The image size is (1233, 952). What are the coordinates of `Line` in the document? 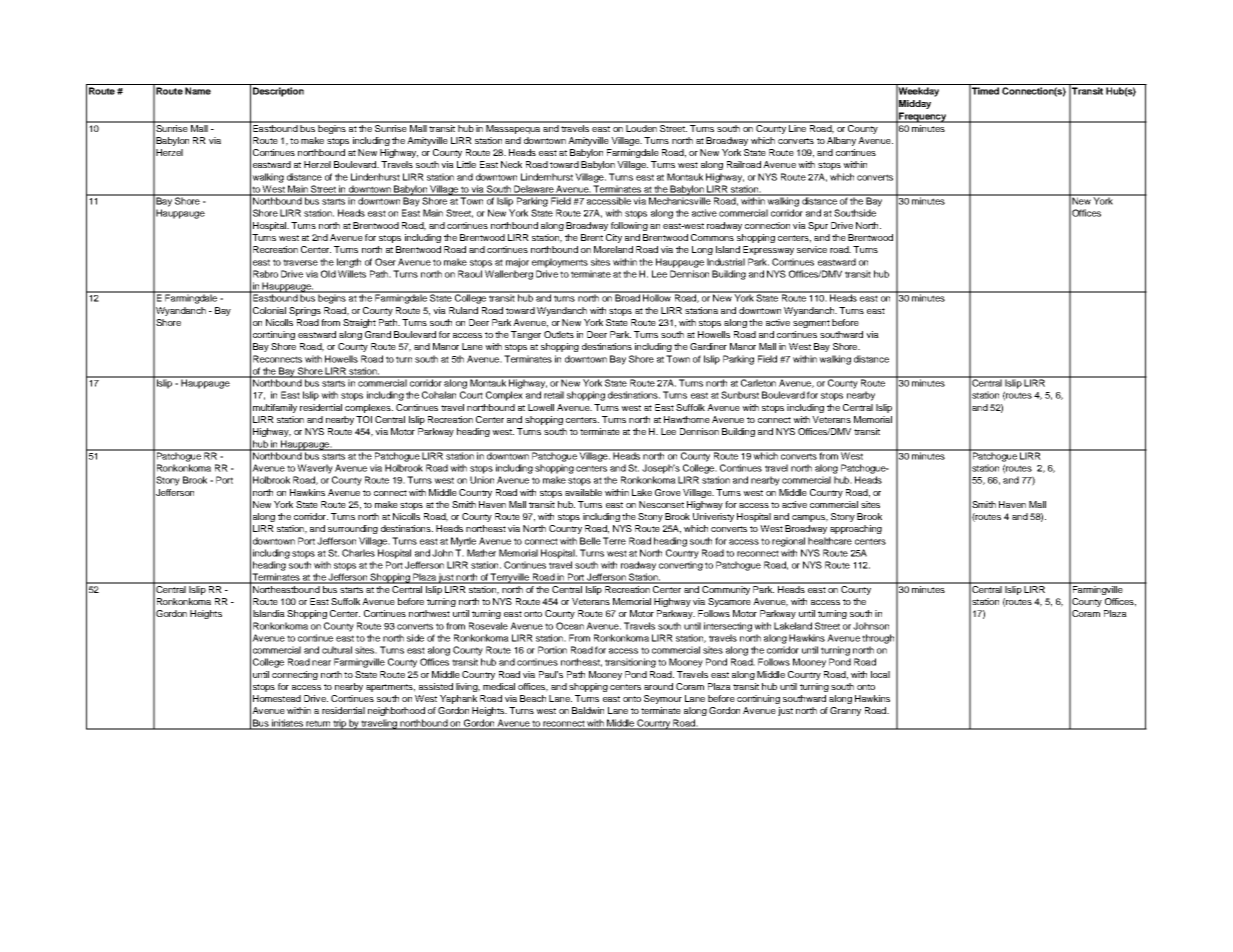 It's located at (797, 127).
